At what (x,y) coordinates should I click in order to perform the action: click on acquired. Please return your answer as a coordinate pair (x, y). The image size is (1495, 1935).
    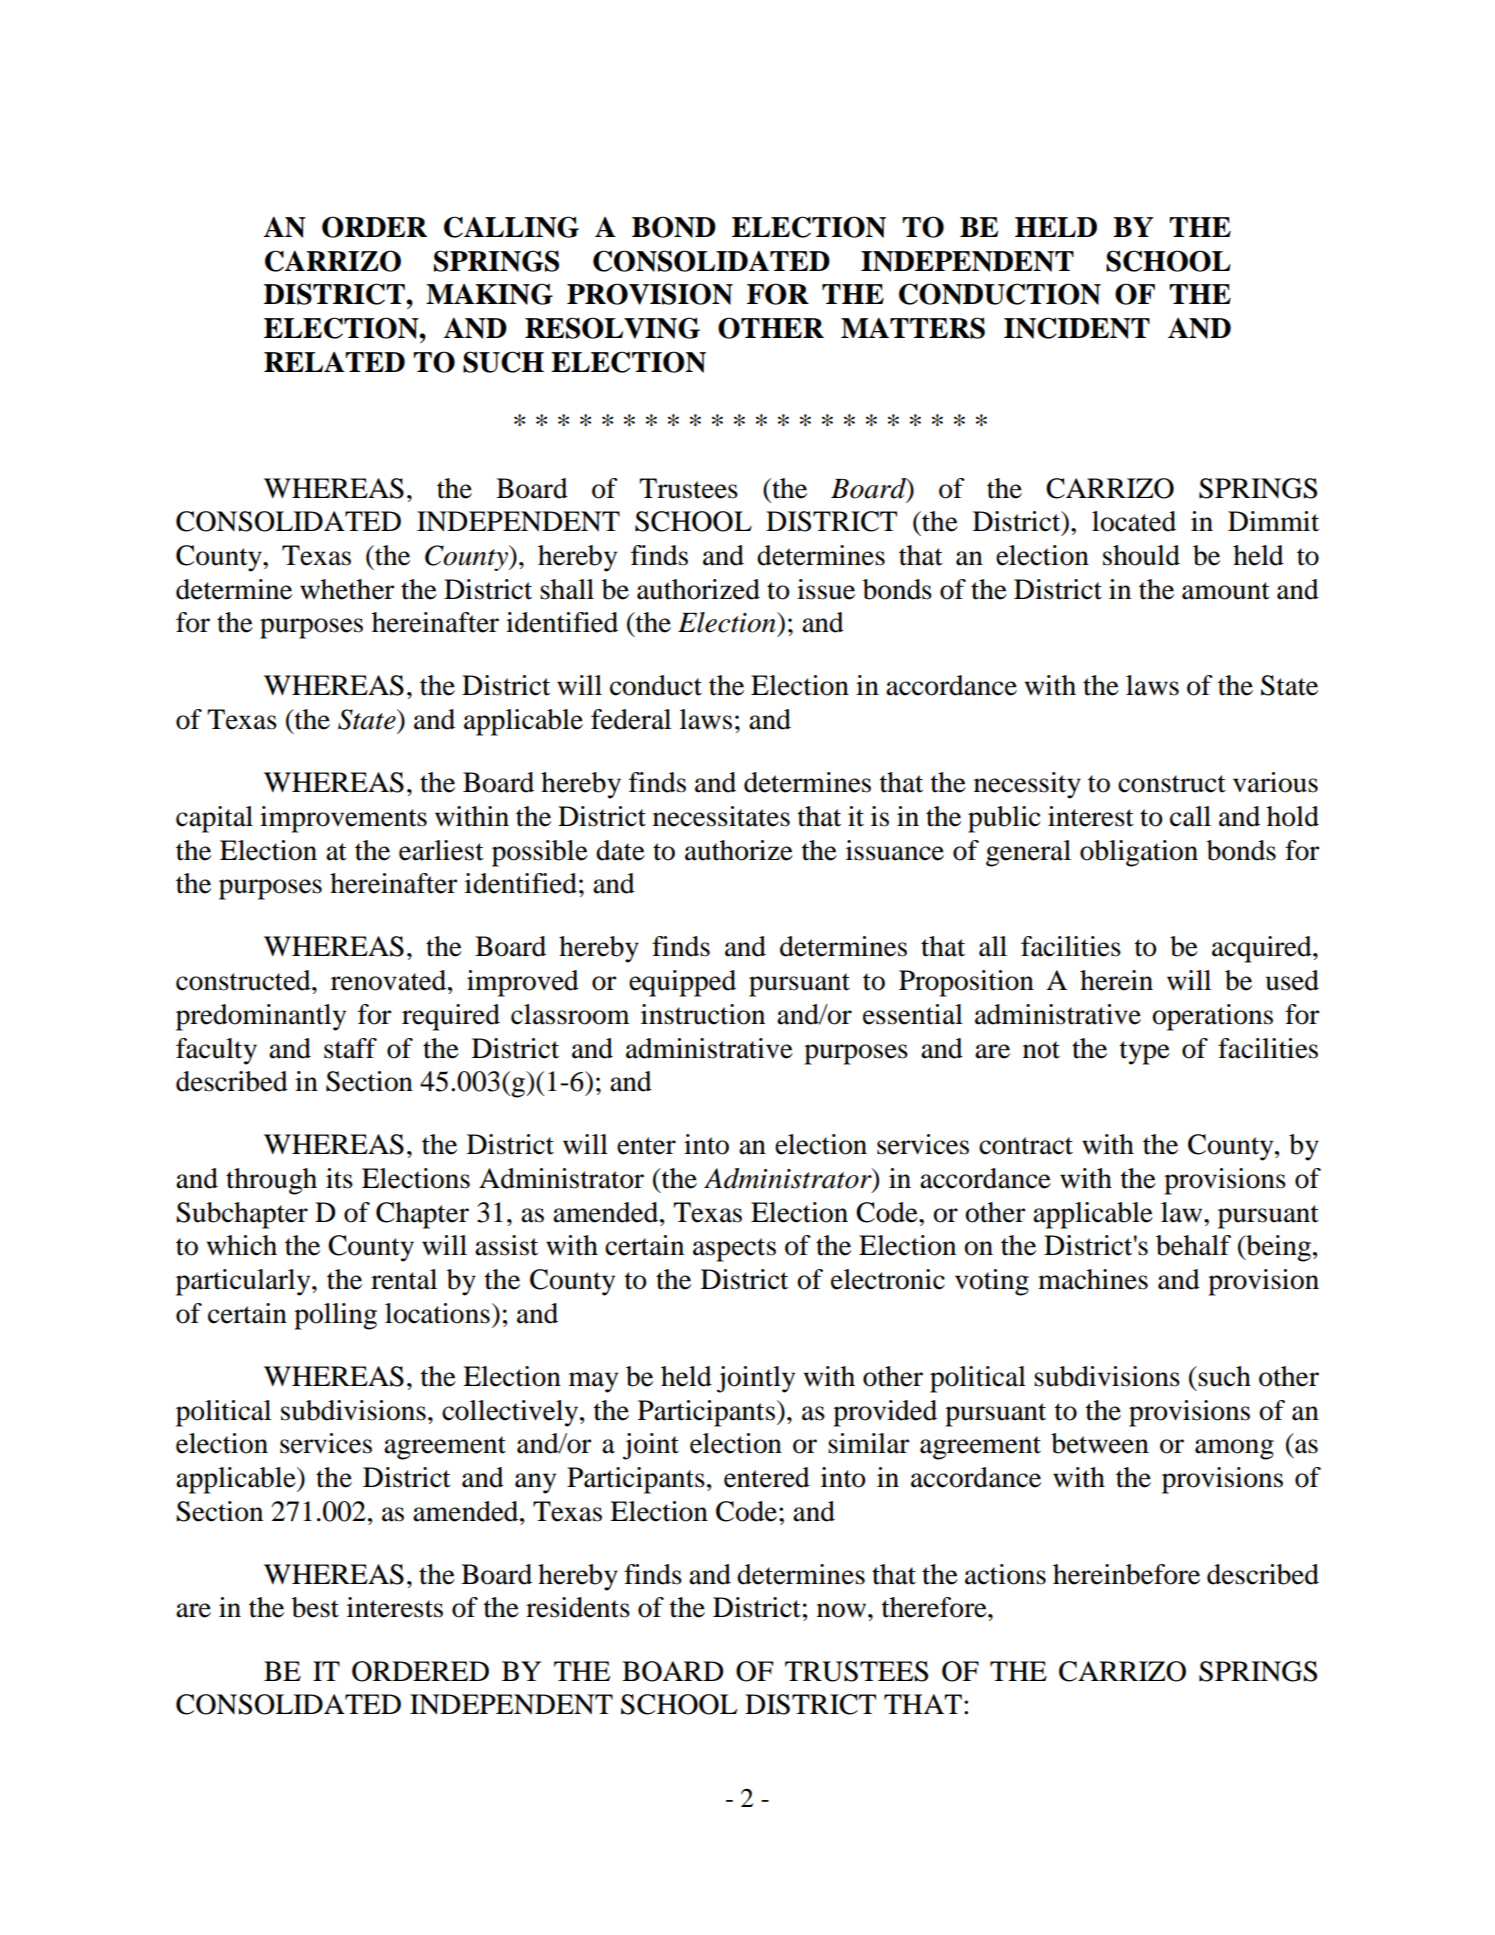
    Looking at the image, I should click on (1263, 949).
